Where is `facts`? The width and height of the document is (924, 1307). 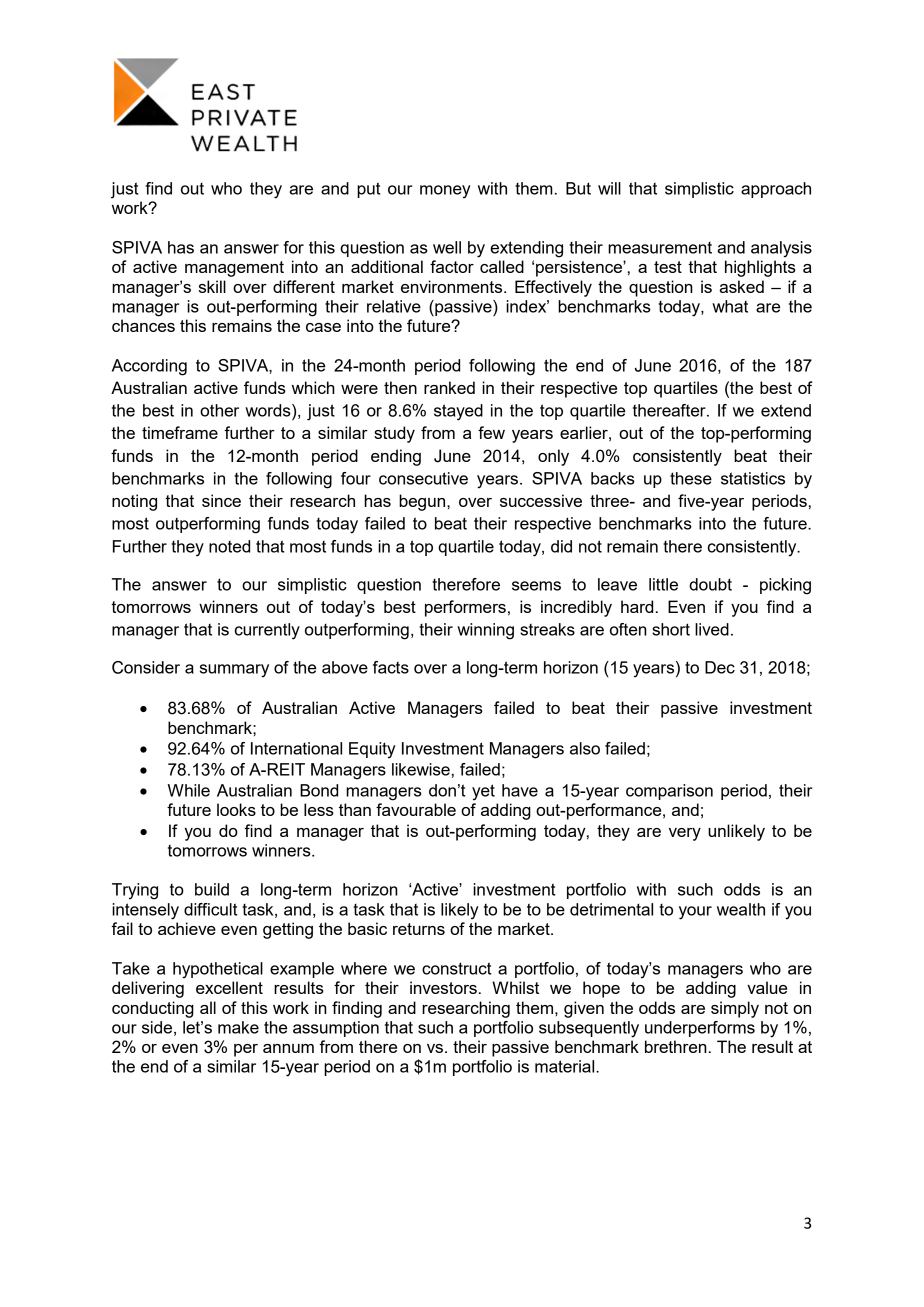
facts is located at coordinates (391, 667).
